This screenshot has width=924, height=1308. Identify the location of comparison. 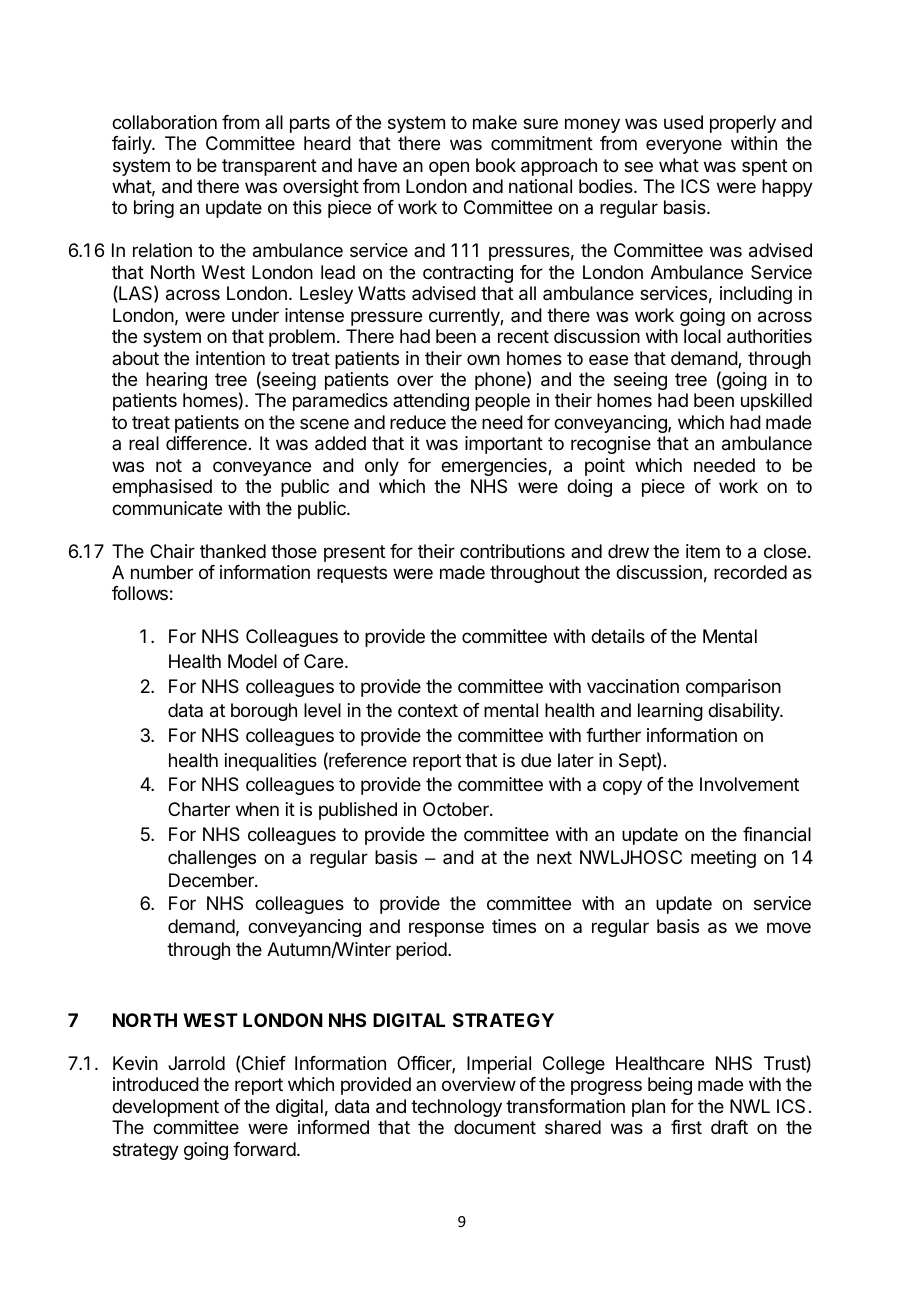
(733, 688).
